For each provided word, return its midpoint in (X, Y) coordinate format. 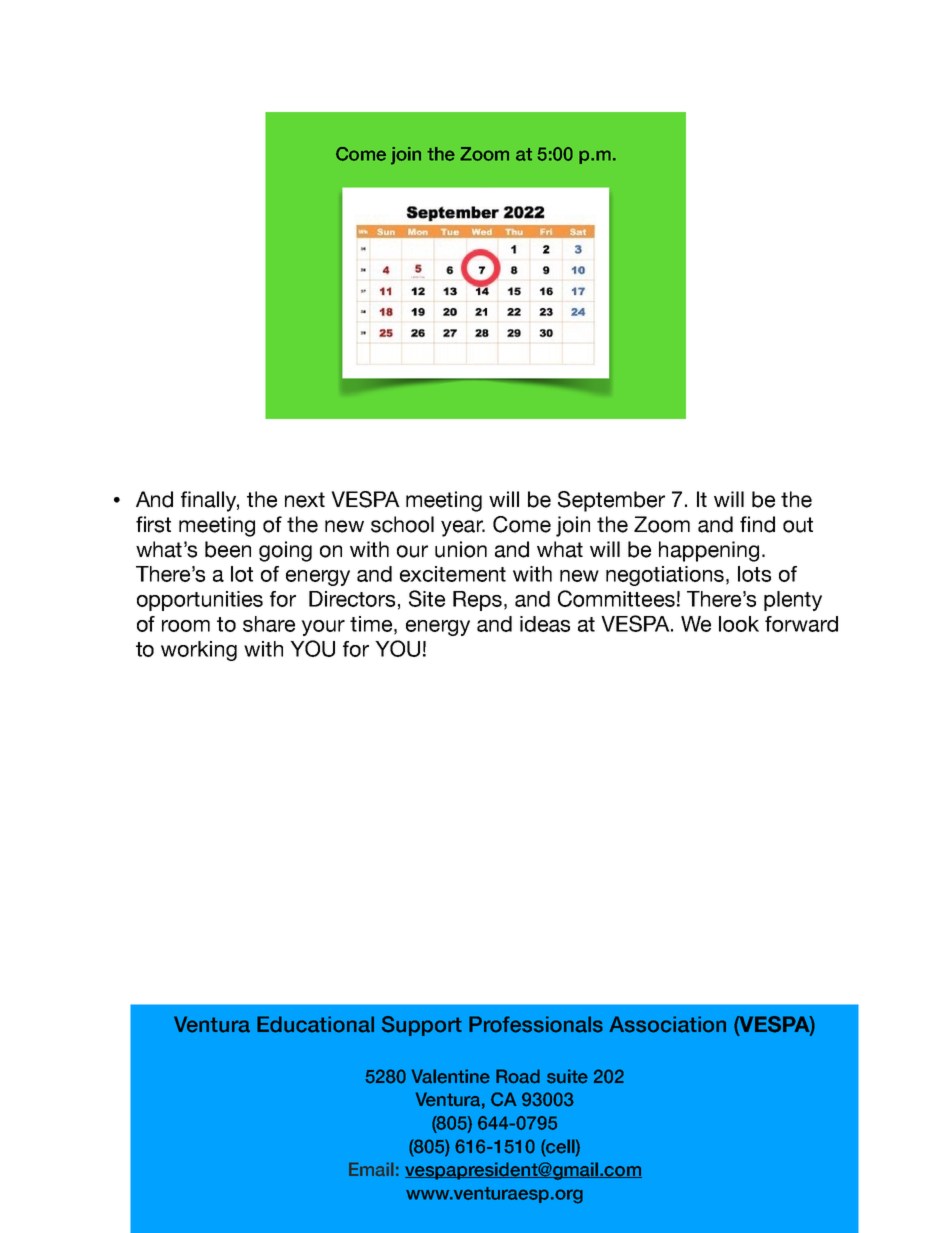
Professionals (536, 1024)
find (757, 524)
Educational (315, 1024)
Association (667, 1024)
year (463, 528)
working (199, 651)
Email (371, 1169)
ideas (545, 624)
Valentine (451, 1076)
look (739, 624)
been (228, 549)
